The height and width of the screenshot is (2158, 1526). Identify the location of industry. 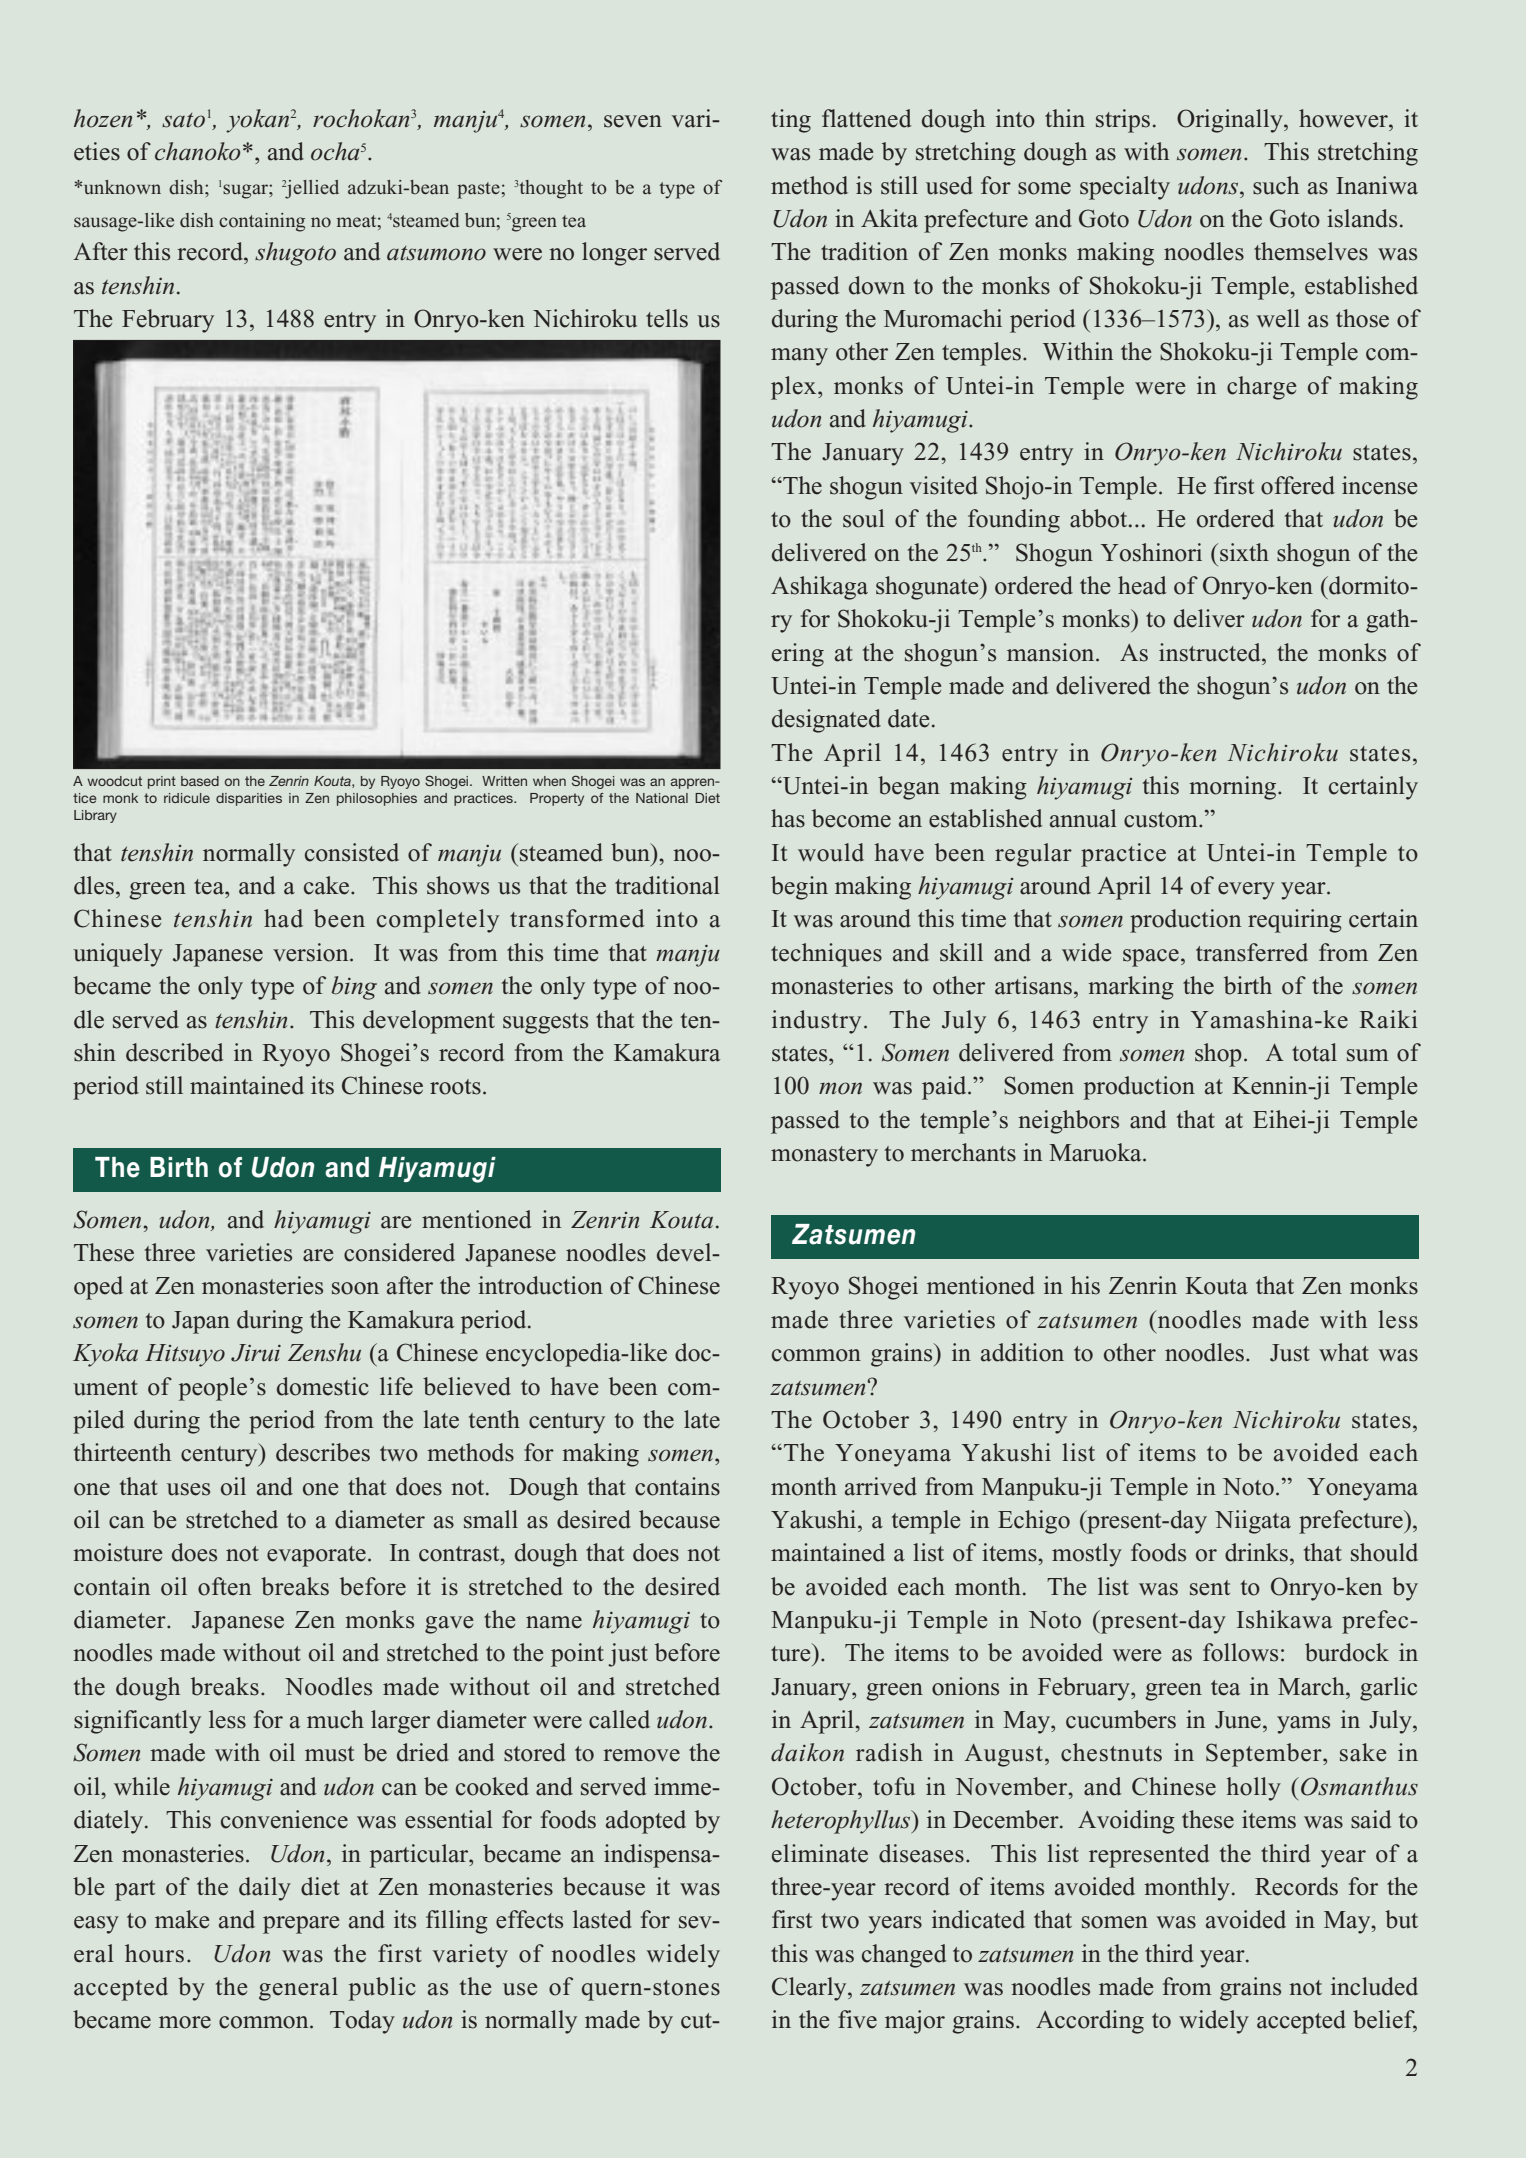
(816, 1022).
